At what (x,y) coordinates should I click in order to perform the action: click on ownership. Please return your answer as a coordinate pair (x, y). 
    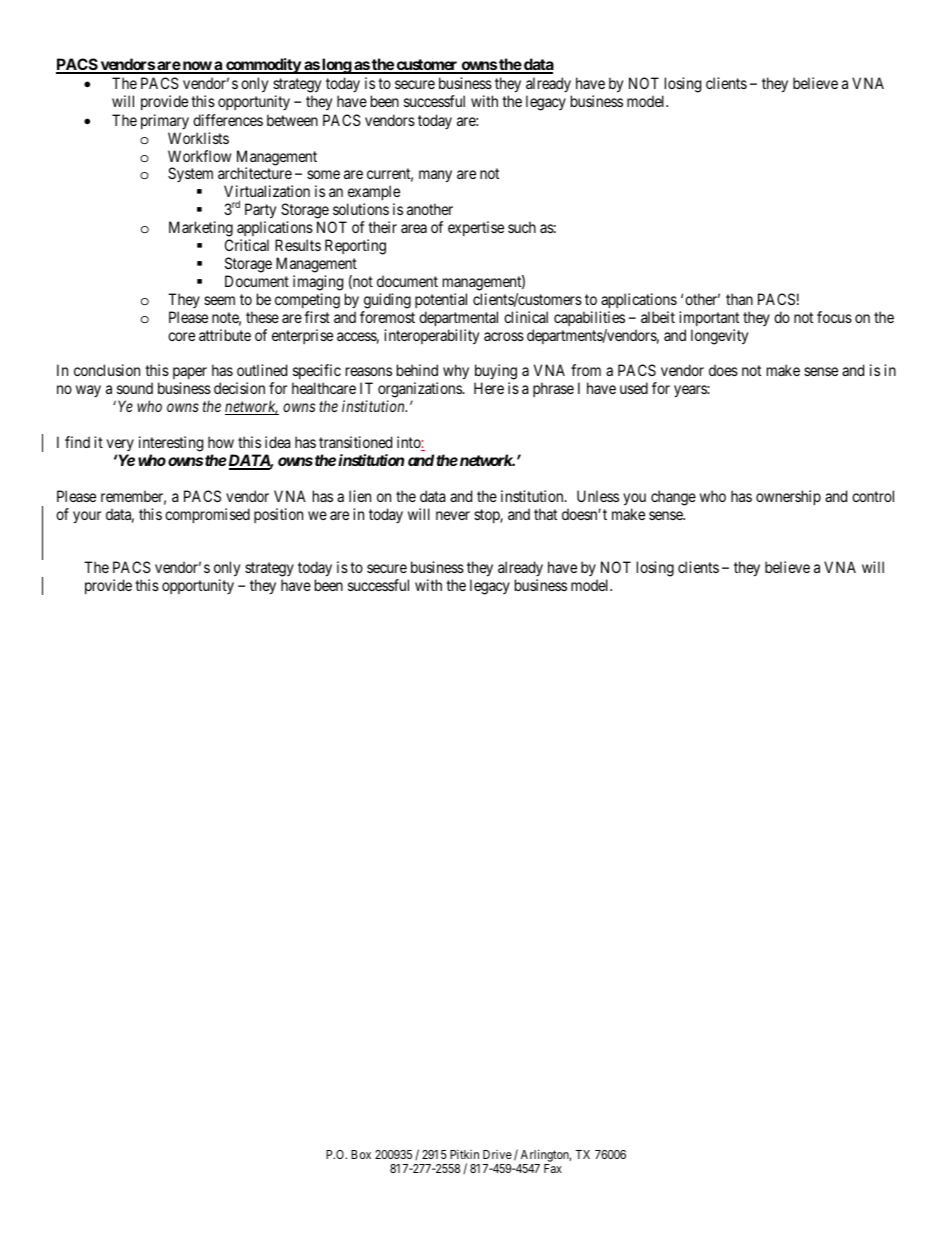
    Looking at the image, I should click on (788, 497).
